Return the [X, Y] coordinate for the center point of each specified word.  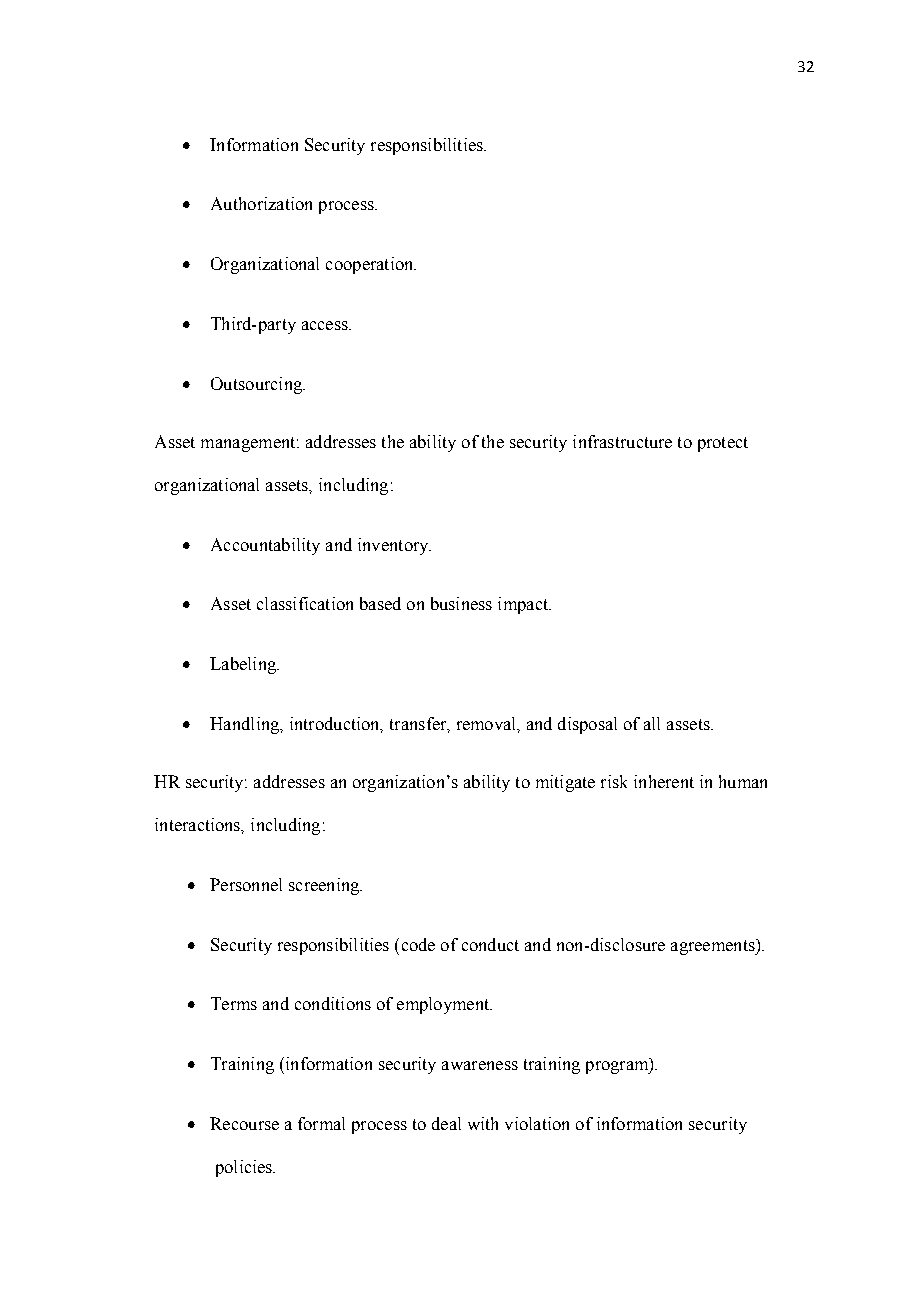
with [483, 1123]
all [652, 723]
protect [723, 444]
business [461, 603]
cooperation [371, 265]
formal [321, 1123]
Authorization [261, 203]
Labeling [244, 665]
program [618, 1067]
